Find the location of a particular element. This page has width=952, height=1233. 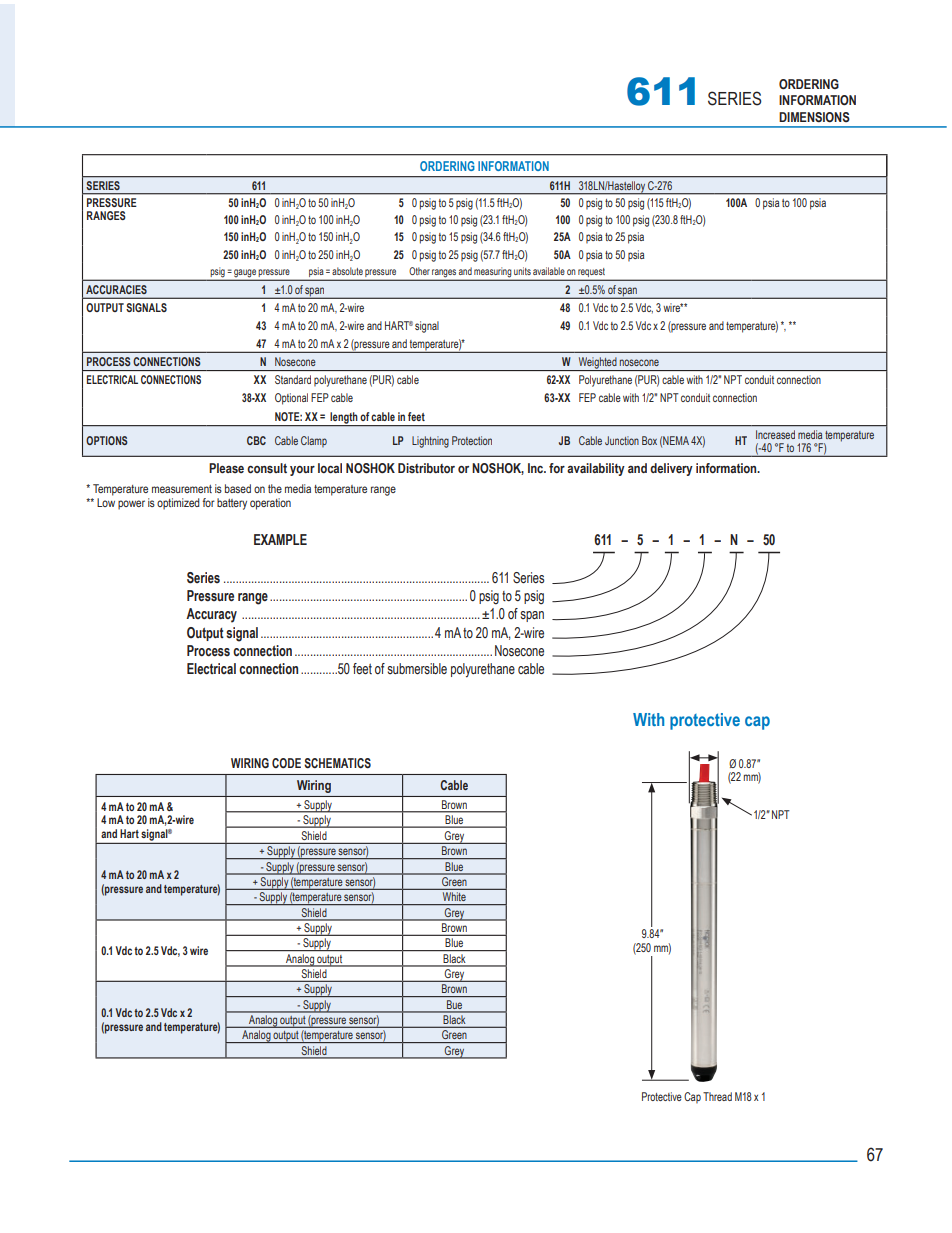

Standard is located at coordinates (293, 379).
